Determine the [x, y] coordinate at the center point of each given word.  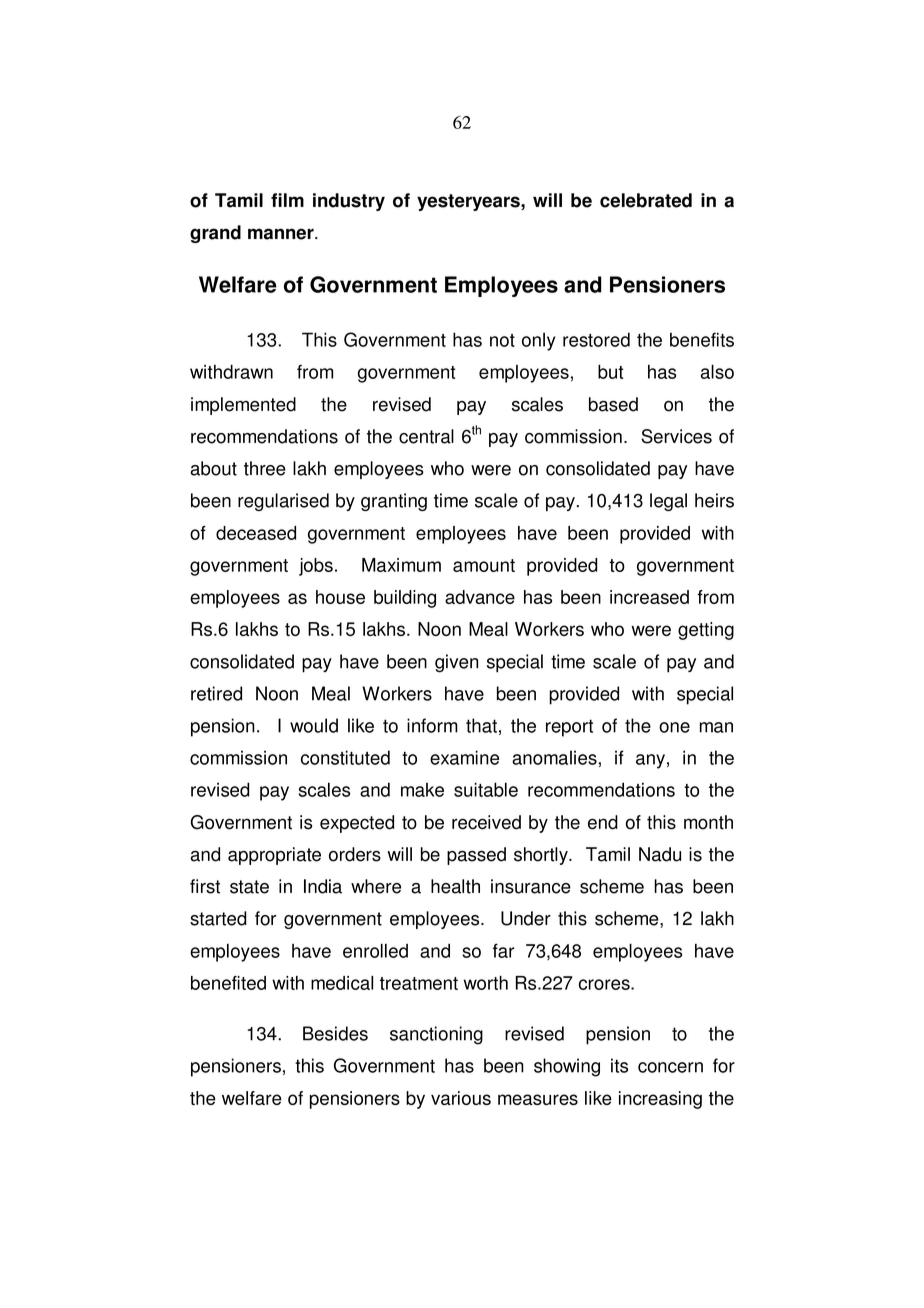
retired [216, 693]
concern [670, 1067]
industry [349, 202]
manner [282, 234]
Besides [335, 1033]
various [461, 1098]
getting [706, 631]
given [456, 663]
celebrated [646, 200]
